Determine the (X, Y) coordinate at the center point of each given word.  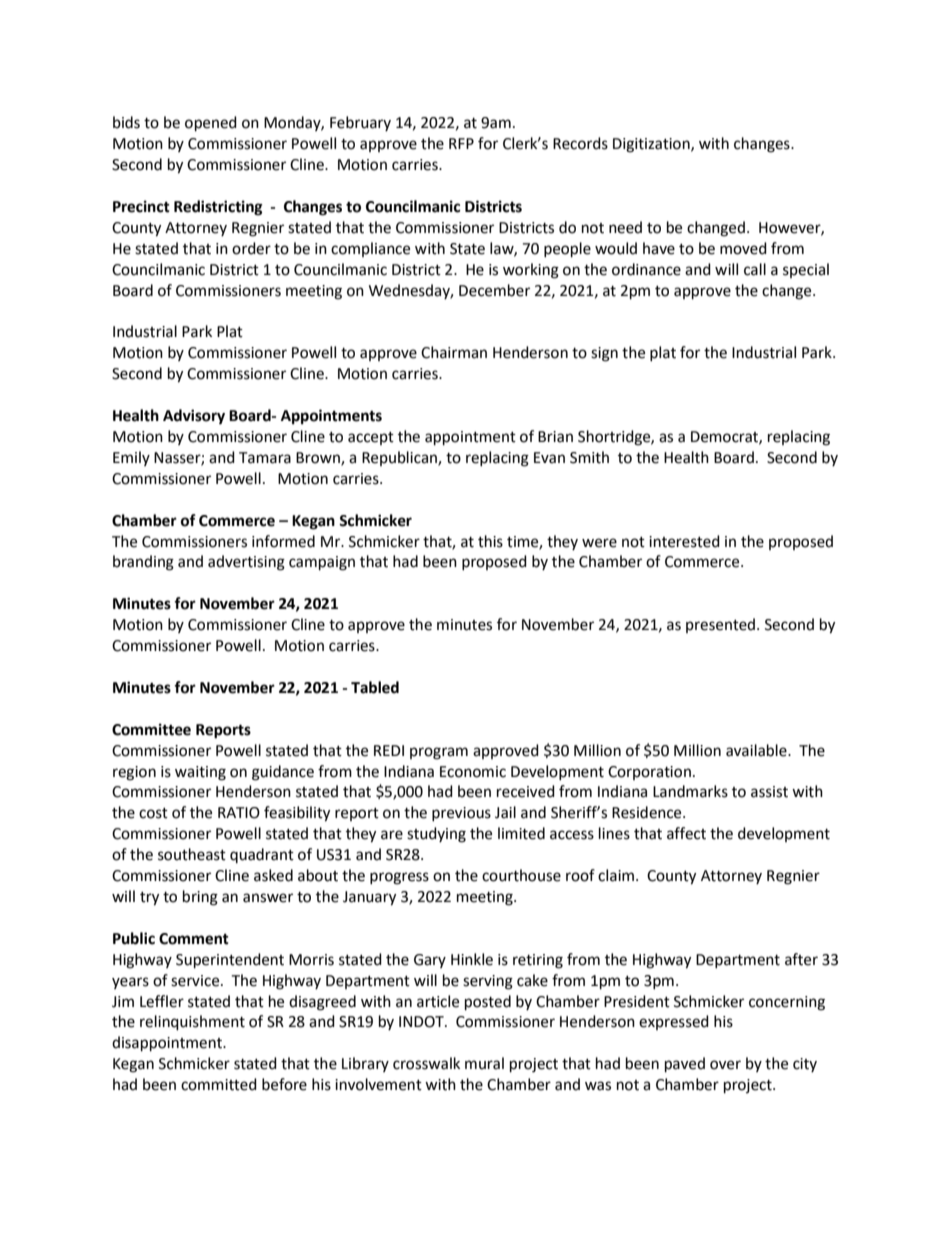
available (757, 750)
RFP (461, 143)
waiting (200, 773)
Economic (473, 772)
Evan (549, 458)
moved (743, 248)
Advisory (194, 417)
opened (211, 124)
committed (219, 1084)
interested (684, 541)
